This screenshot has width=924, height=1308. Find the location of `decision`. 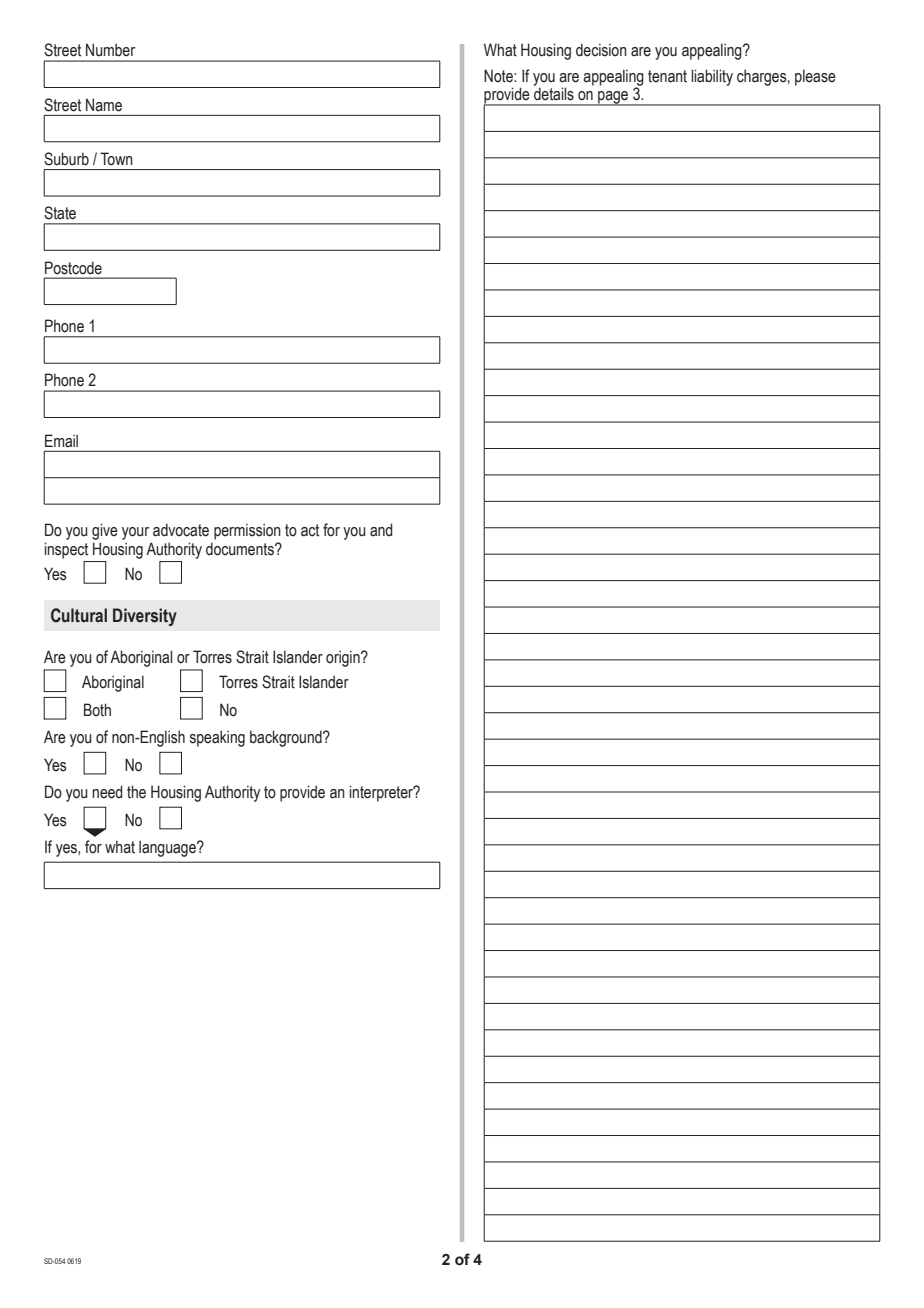

decision is located at coordinates (601, 50).
